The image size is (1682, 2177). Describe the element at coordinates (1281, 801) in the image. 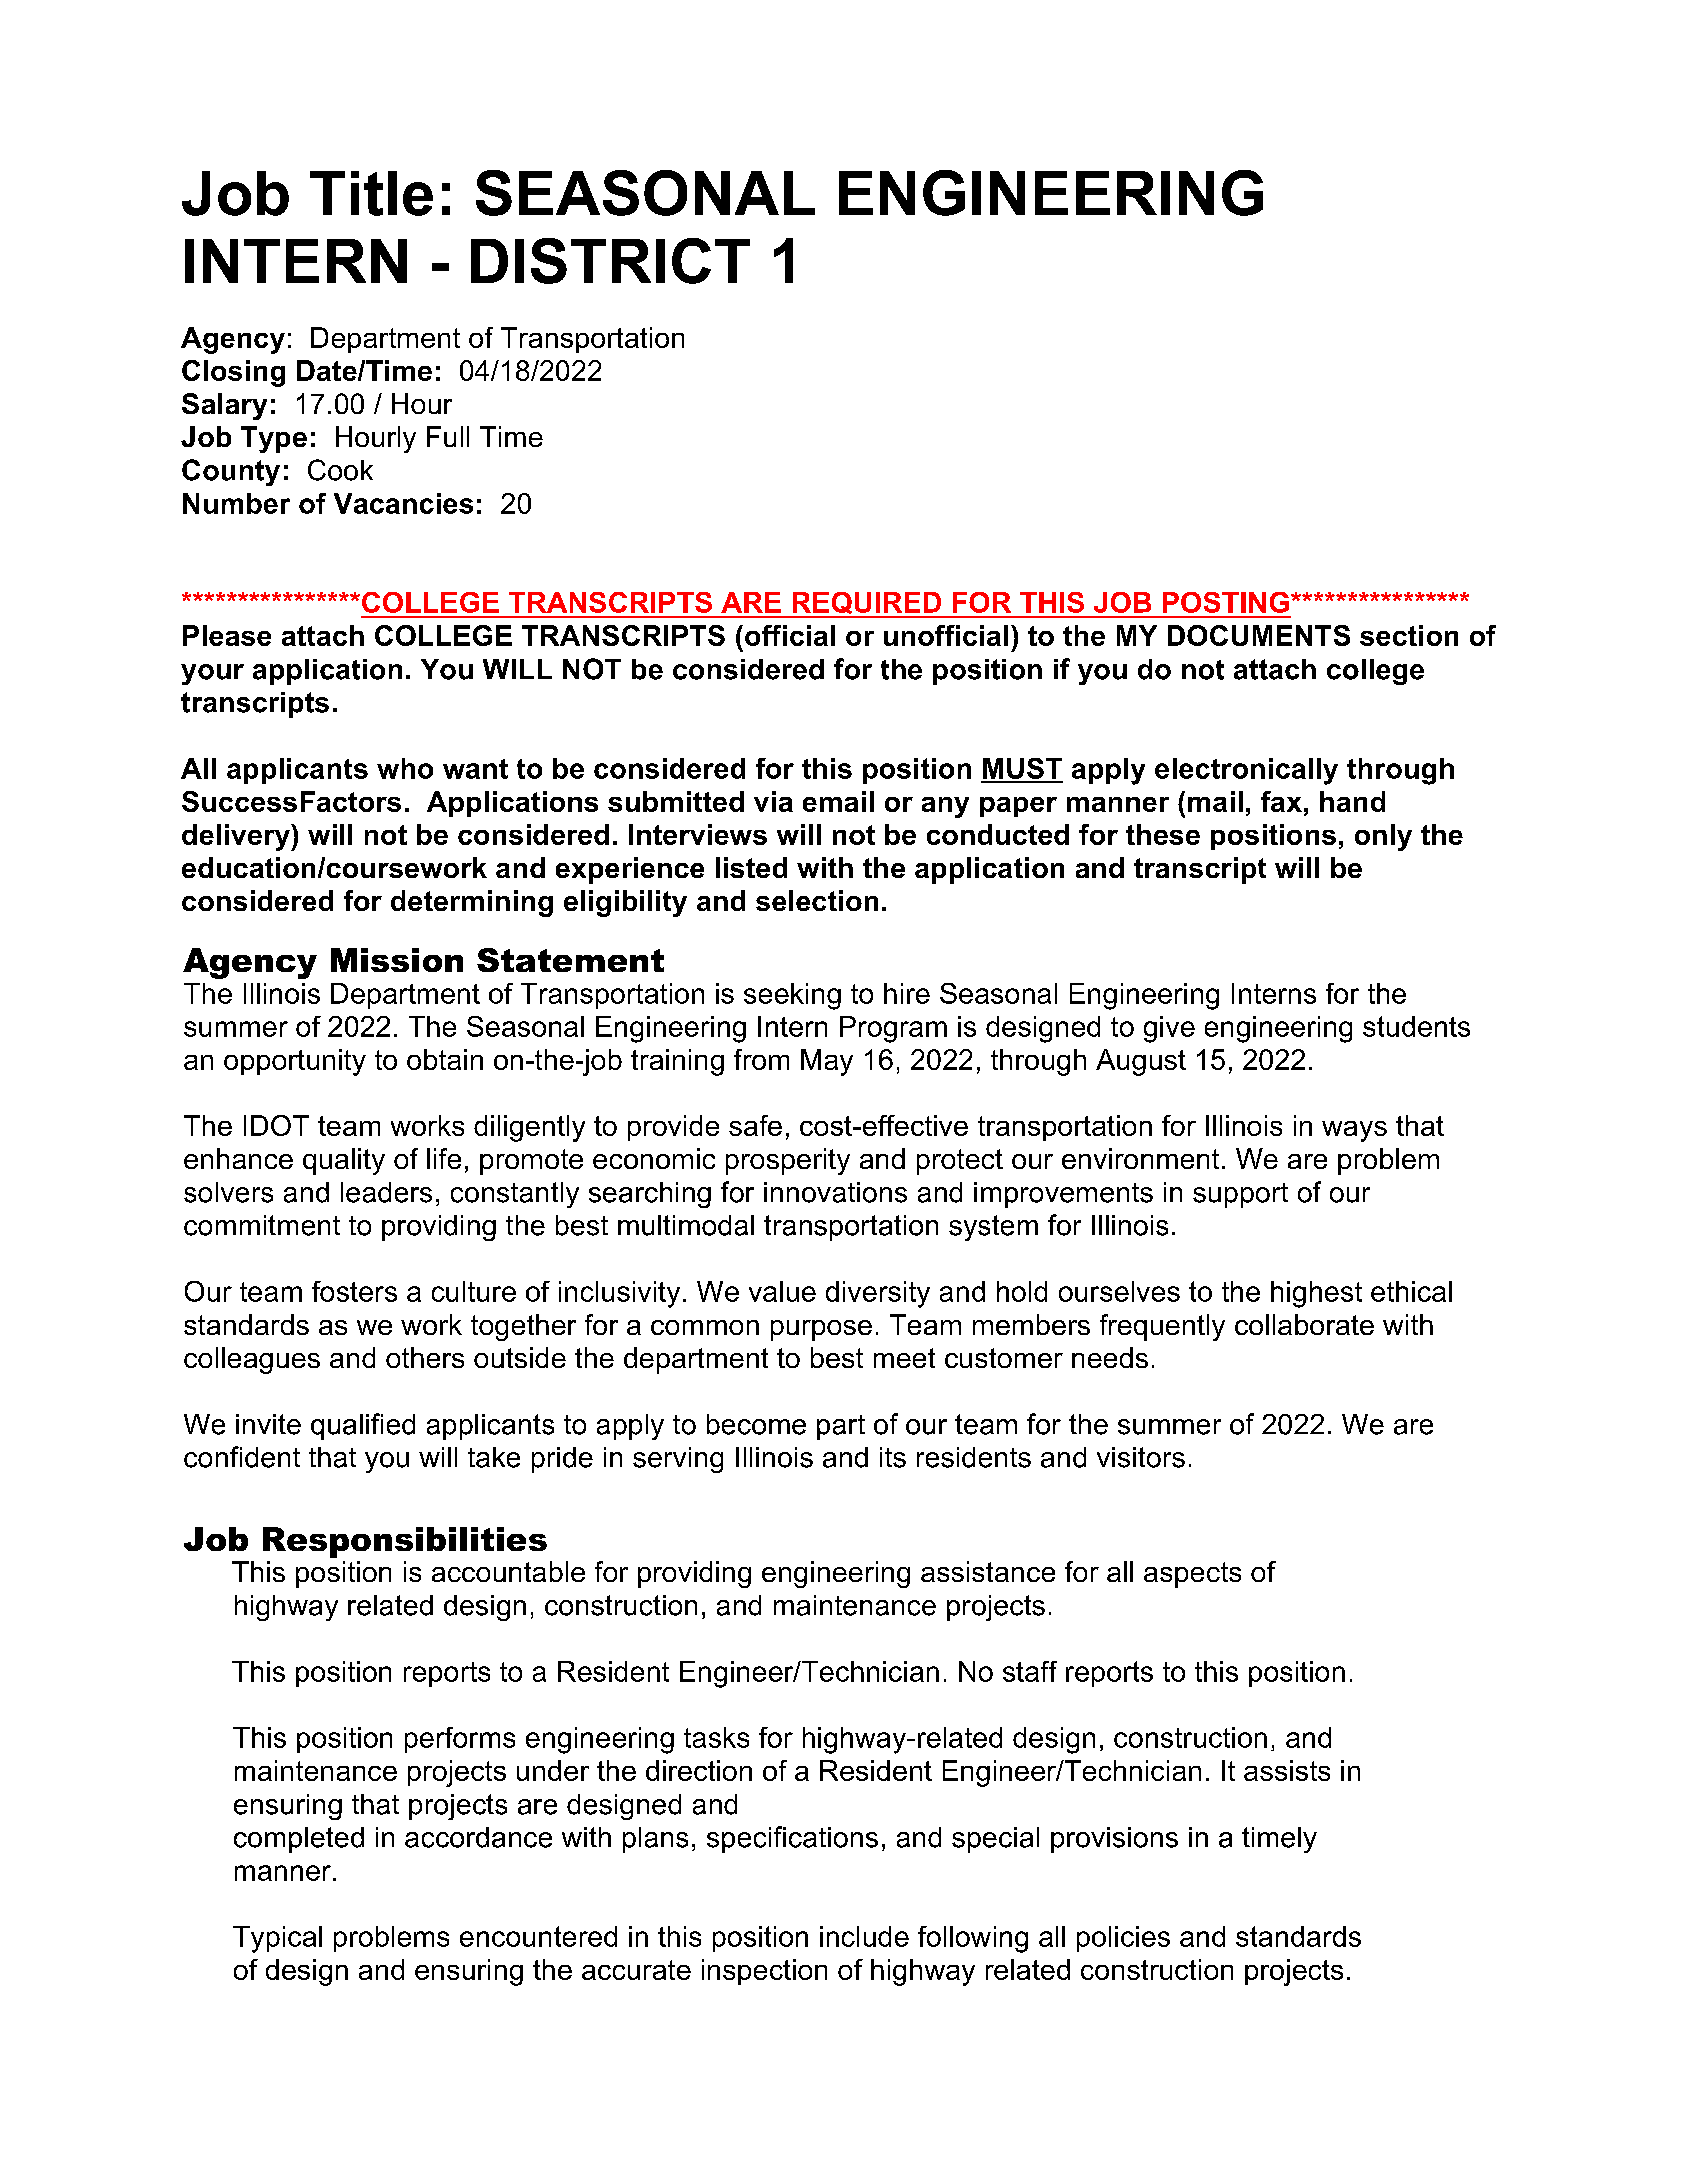

I see `fax` at that location.
